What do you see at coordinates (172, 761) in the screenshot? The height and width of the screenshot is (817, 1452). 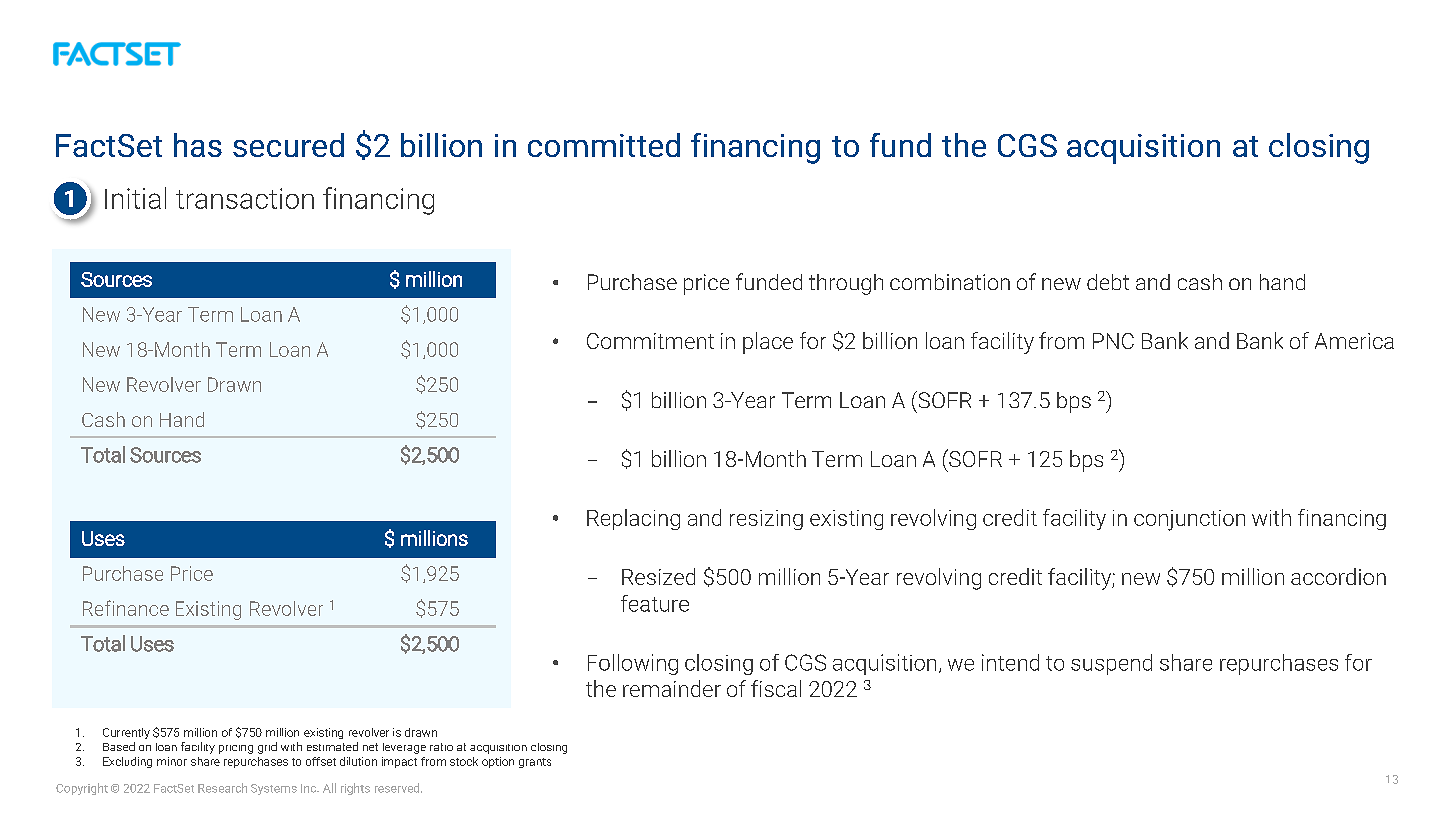 I see `minor` at bounding box center [172, 761].
